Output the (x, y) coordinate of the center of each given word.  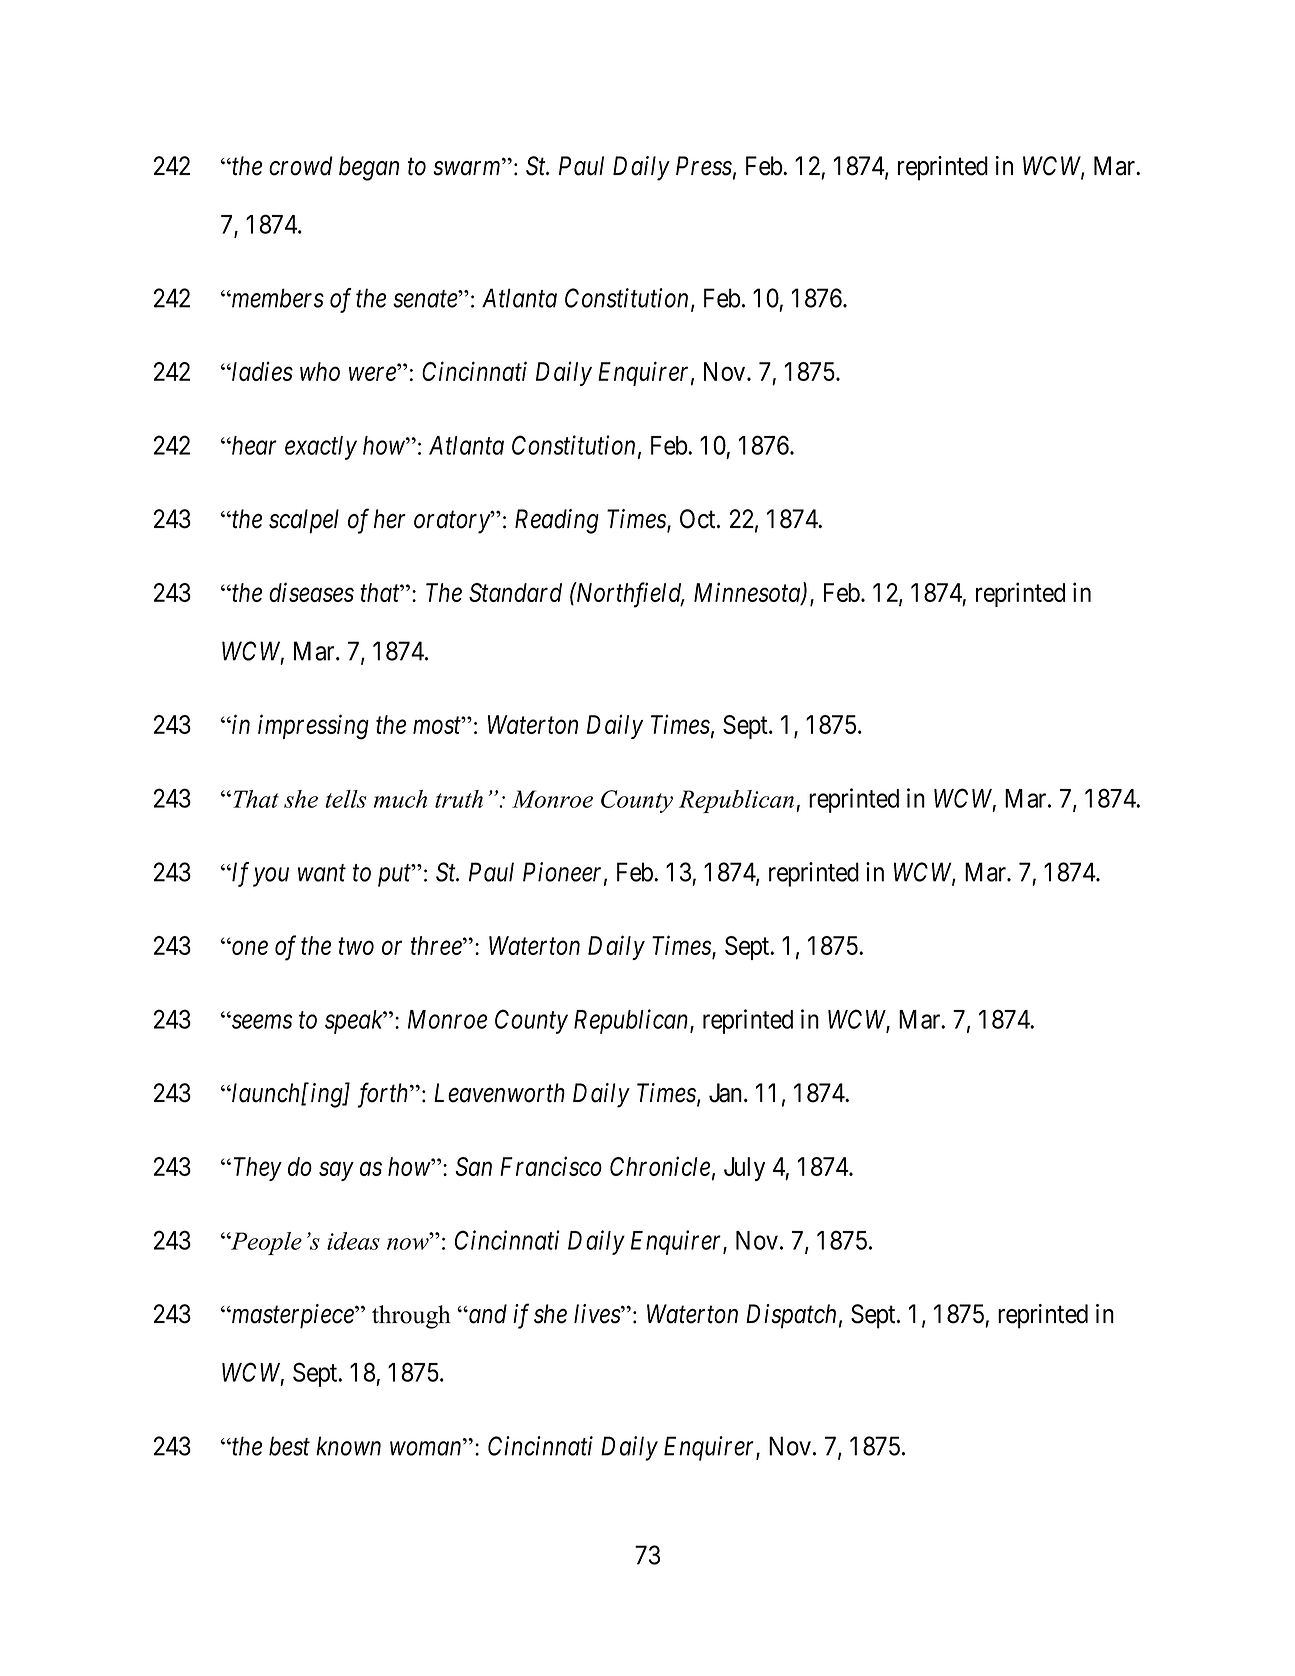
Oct (699, 519)
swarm (468, 169)
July (744, 1169)
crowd (301, 166)
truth (459, 799)
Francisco (551, 1166)
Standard (515, 592)
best (289, 1446)
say (336, 1171)
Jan (727, 1093)
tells (345, 799)
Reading (557, 521)
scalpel (304, 521)
